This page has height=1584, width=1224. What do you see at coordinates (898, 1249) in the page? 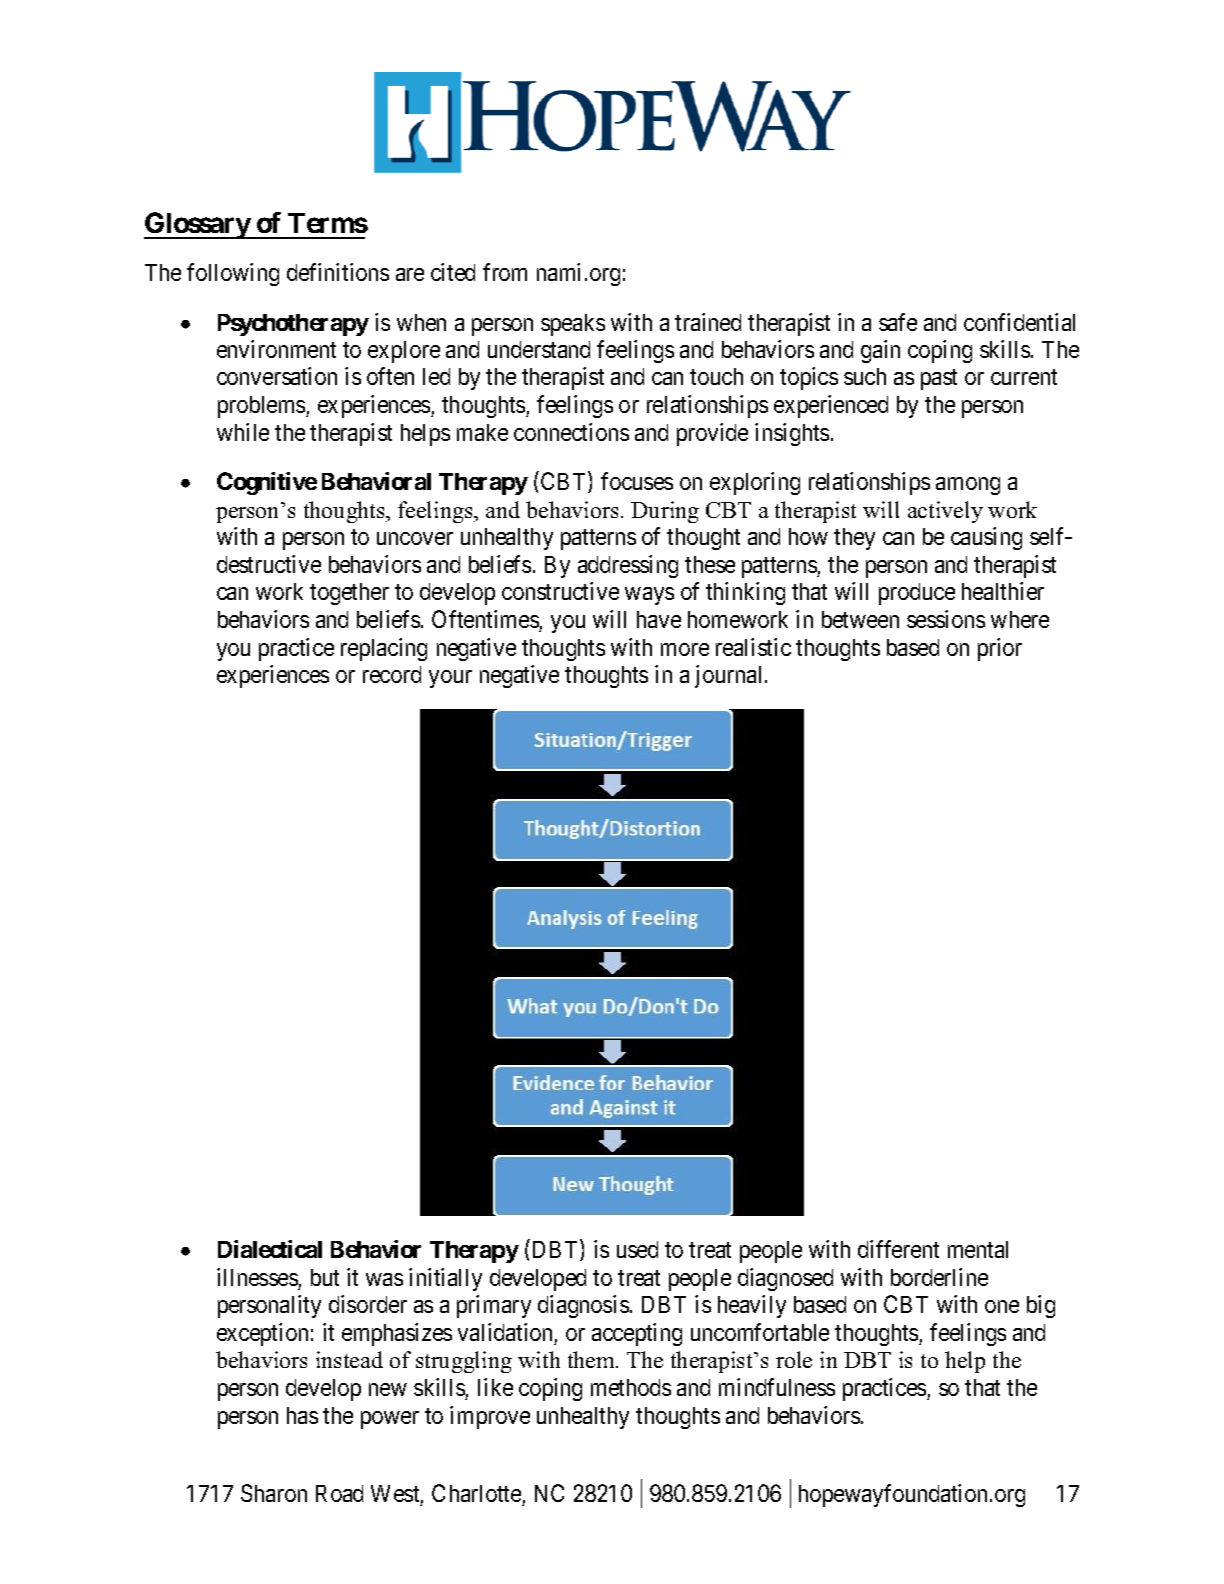
I see `different` at bounding box center [898, 1249].
